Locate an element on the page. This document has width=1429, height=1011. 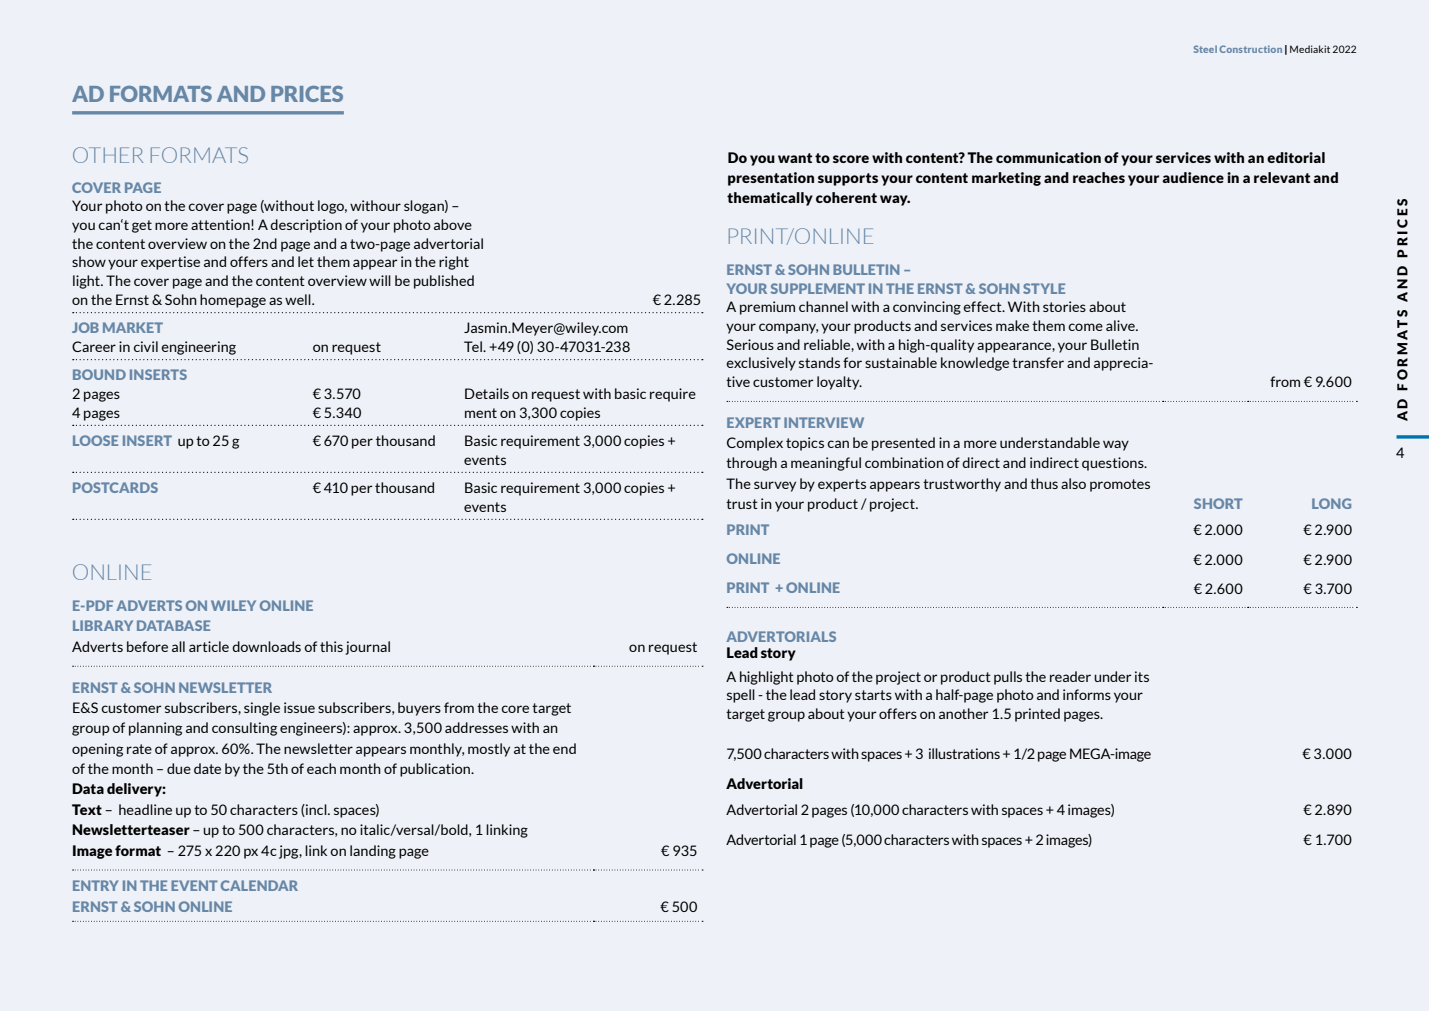
its is located at coordinates (1142, 676).
